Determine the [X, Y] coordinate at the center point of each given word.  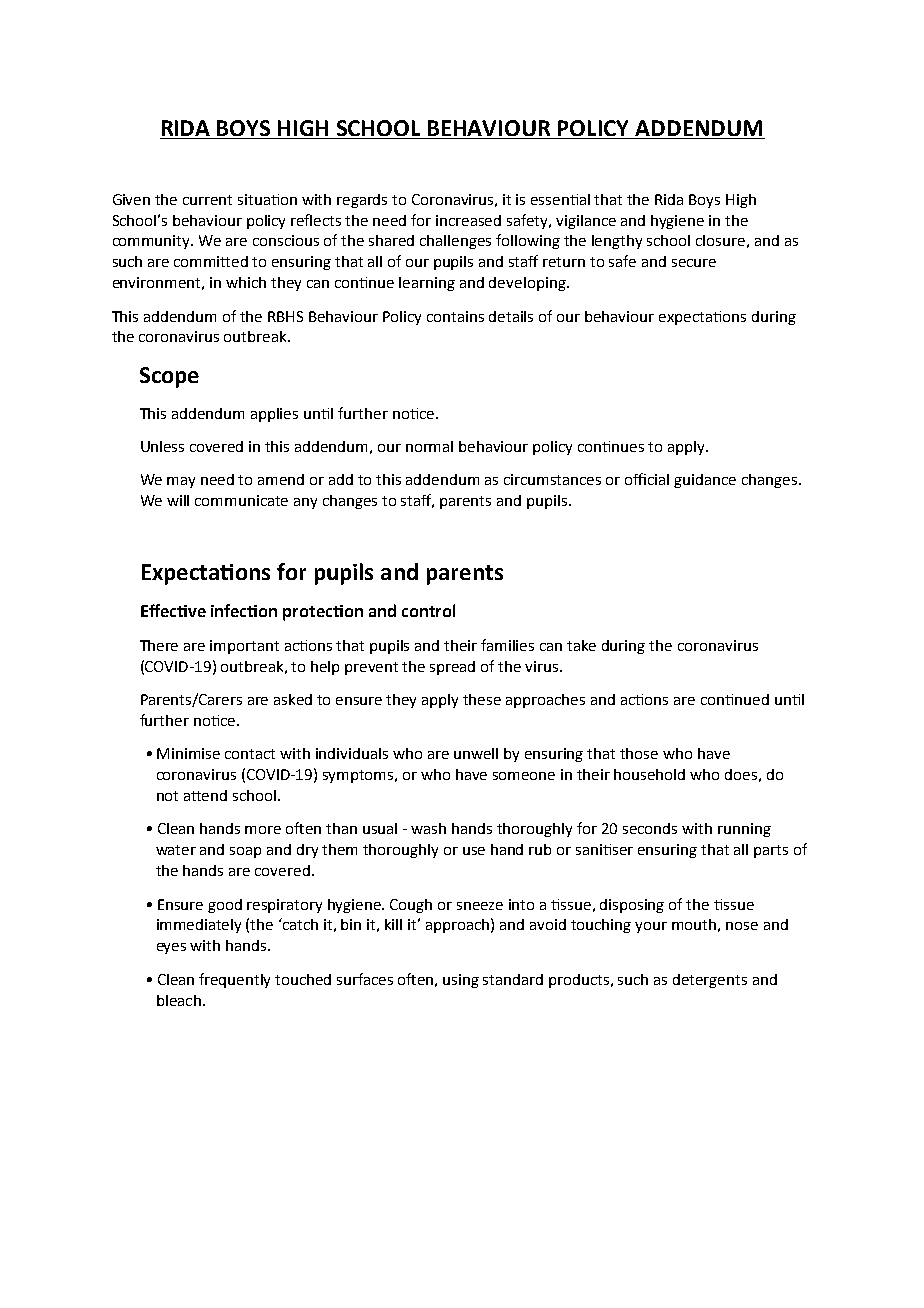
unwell [476, 753]
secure [694, 263]
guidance [705, 481]
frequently [234, 980]
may [181, 482]
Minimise [188, 753]
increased [468, 220]
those [639, 753]
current [207, 200]
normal [429, 446]
